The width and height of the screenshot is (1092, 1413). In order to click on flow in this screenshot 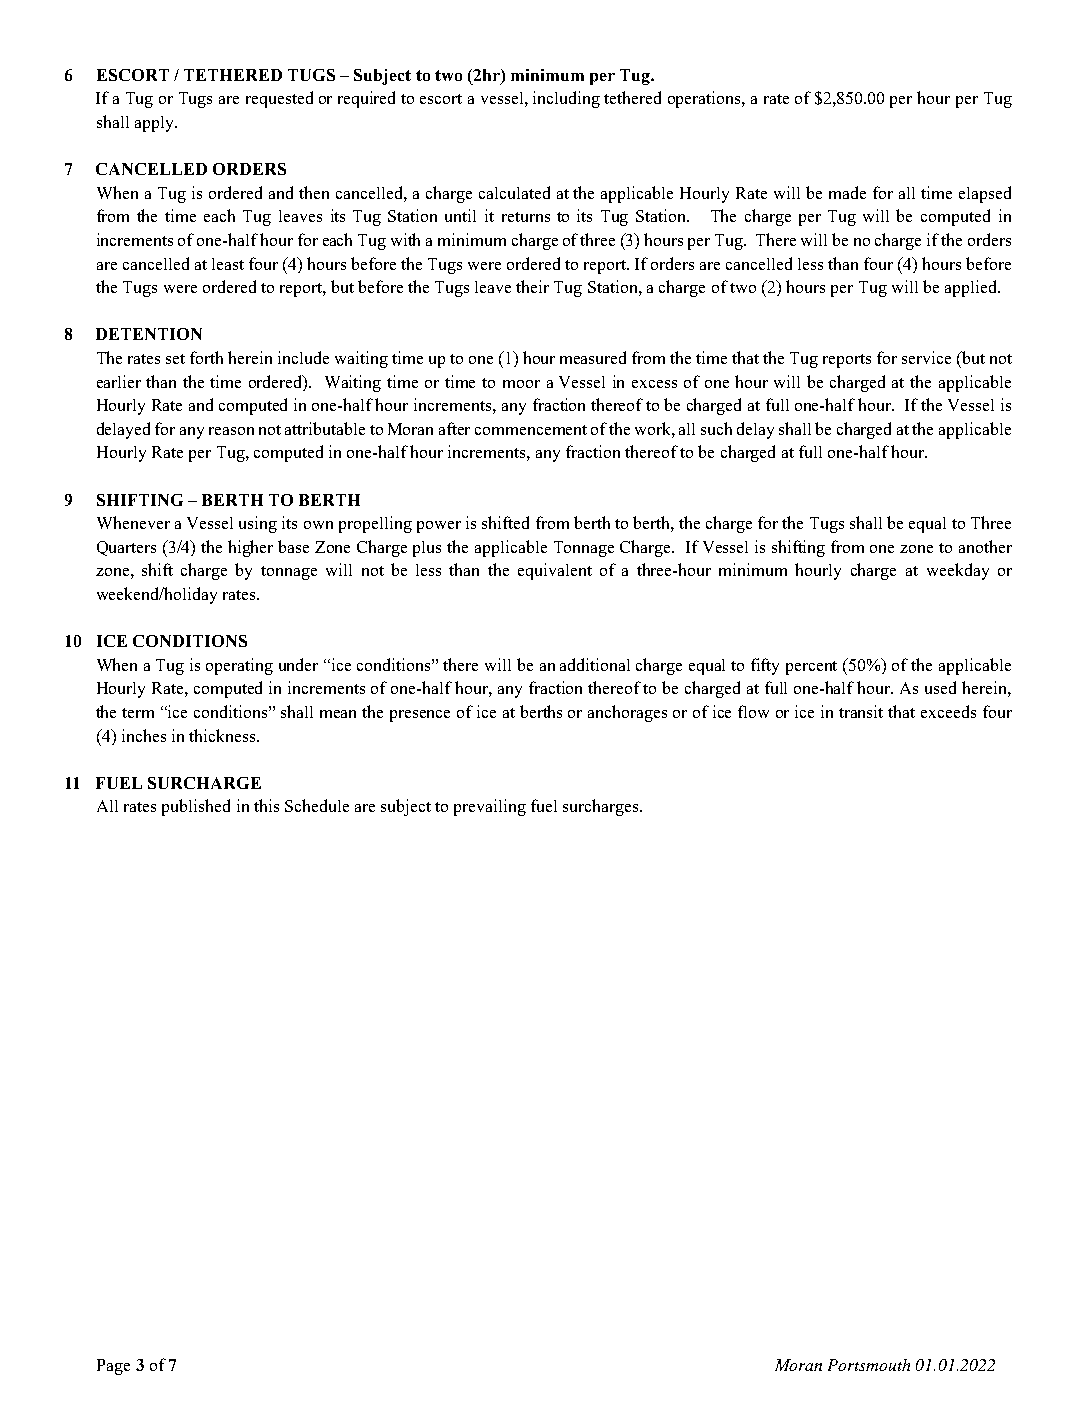, I will do `click(753, 711)`.
